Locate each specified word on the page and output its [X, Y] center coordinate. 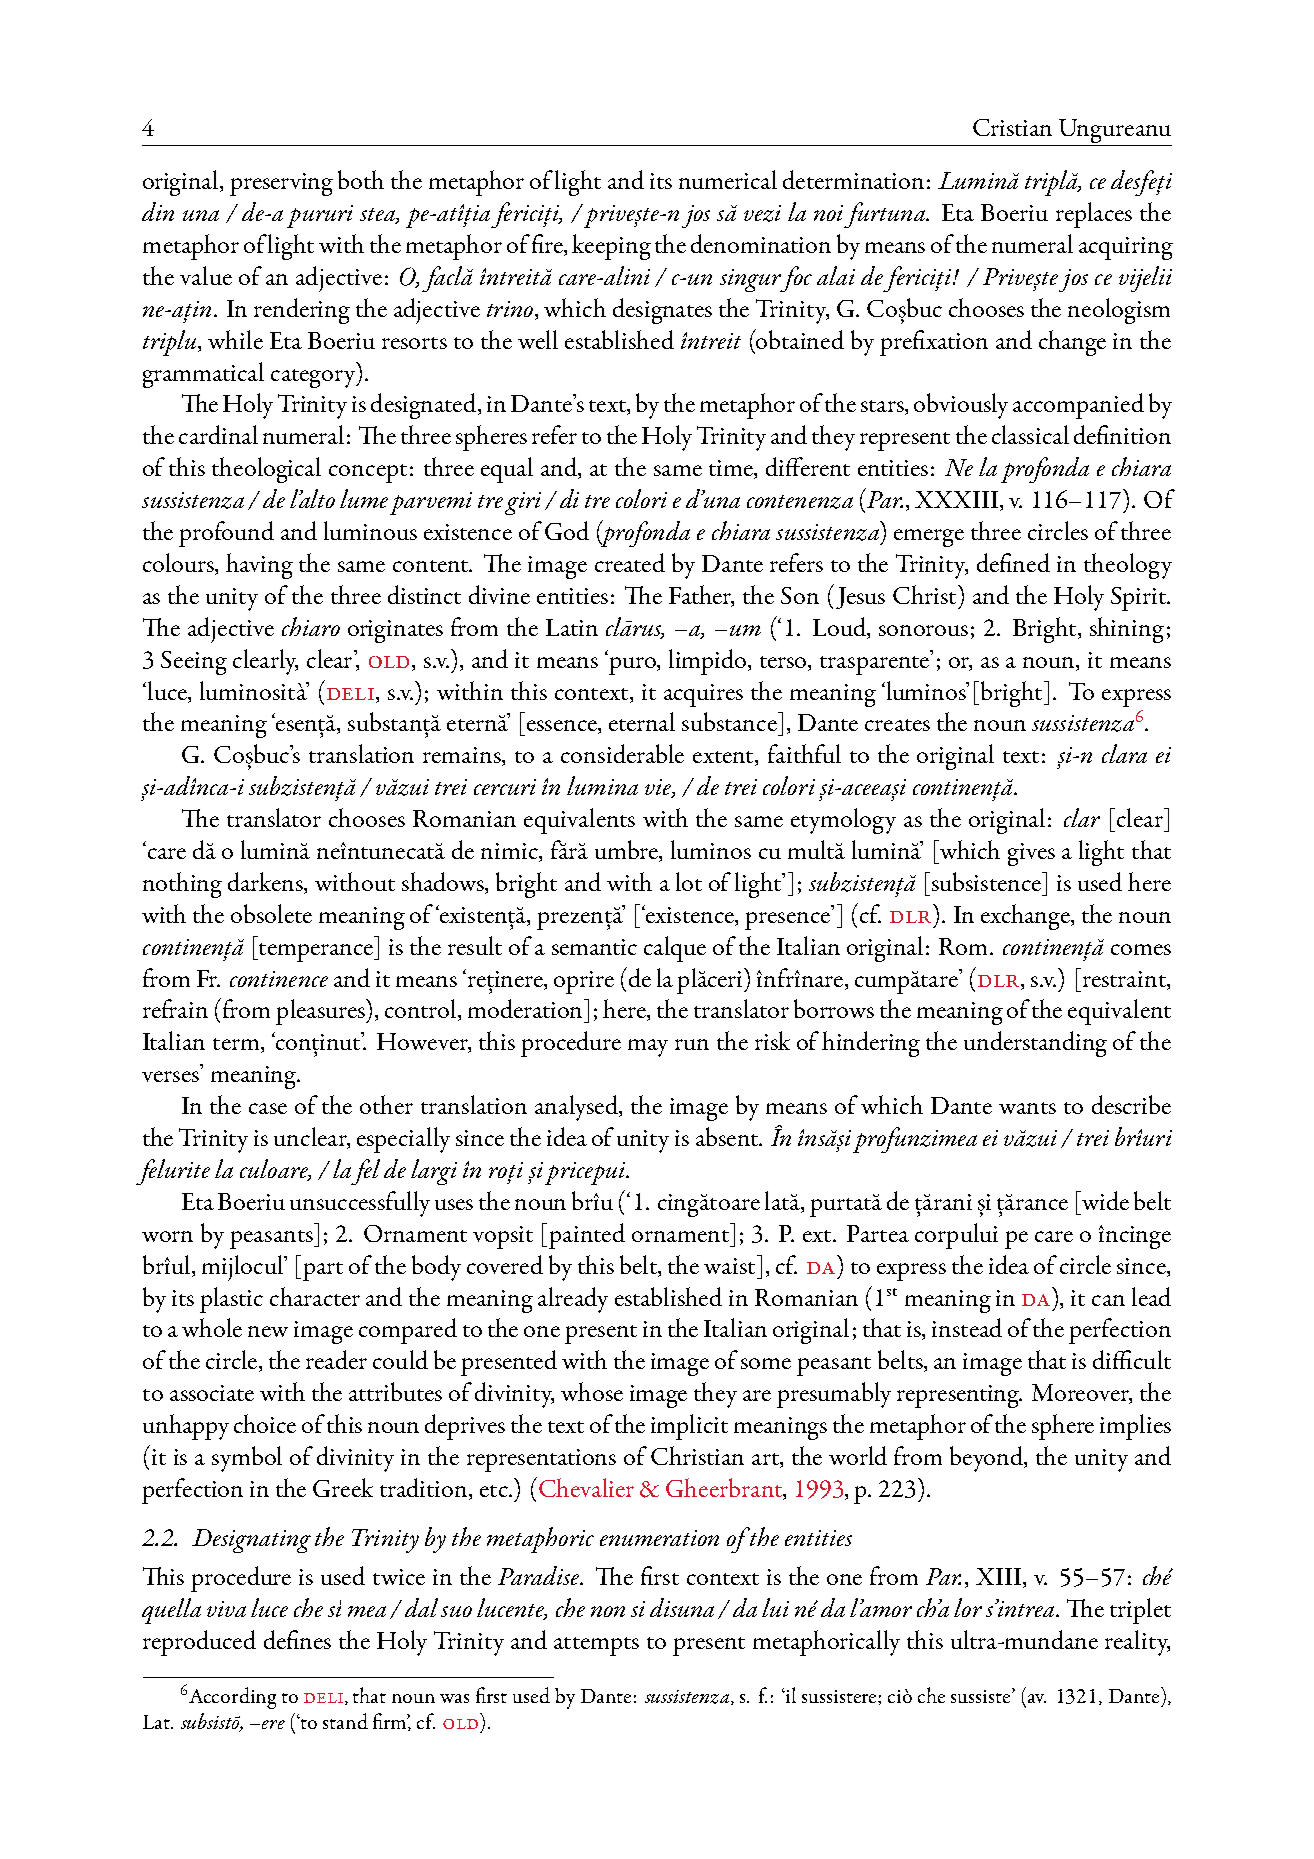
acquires [703, 695]
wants [1027, 1108]
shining [1127, 630]
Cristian [1012, 127]
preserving [281, 184]
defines [297, 1639]
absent [728, 1136]
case [268, 1108]
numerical [728, 179]
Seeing [194, 663]
